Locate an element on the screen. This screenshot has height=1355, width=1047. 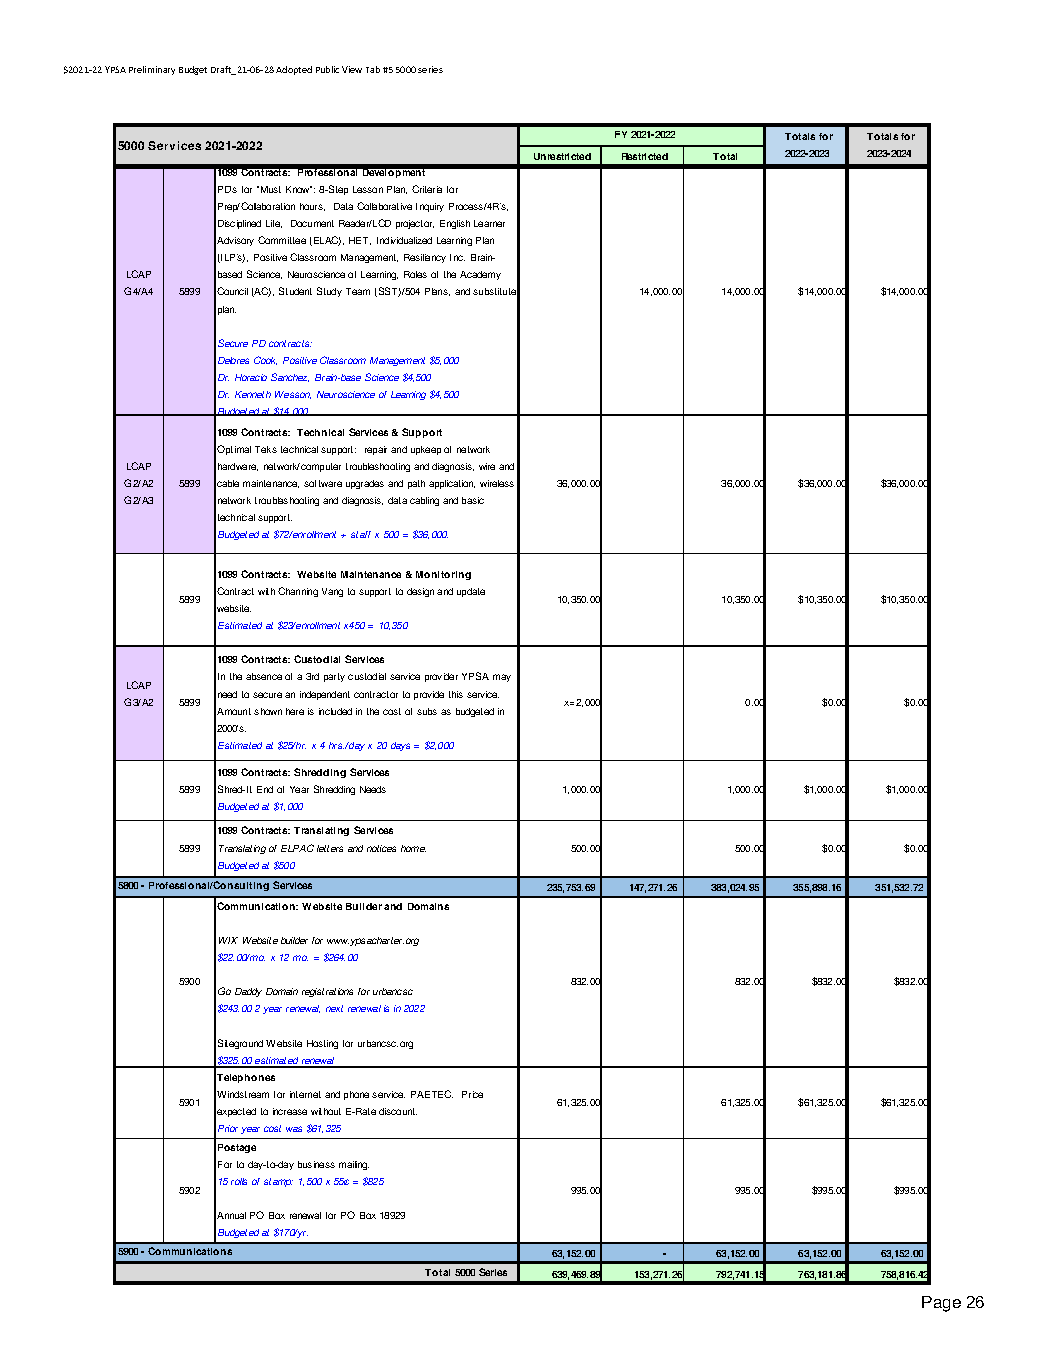
Page is located at coordinates (941, 1304).
